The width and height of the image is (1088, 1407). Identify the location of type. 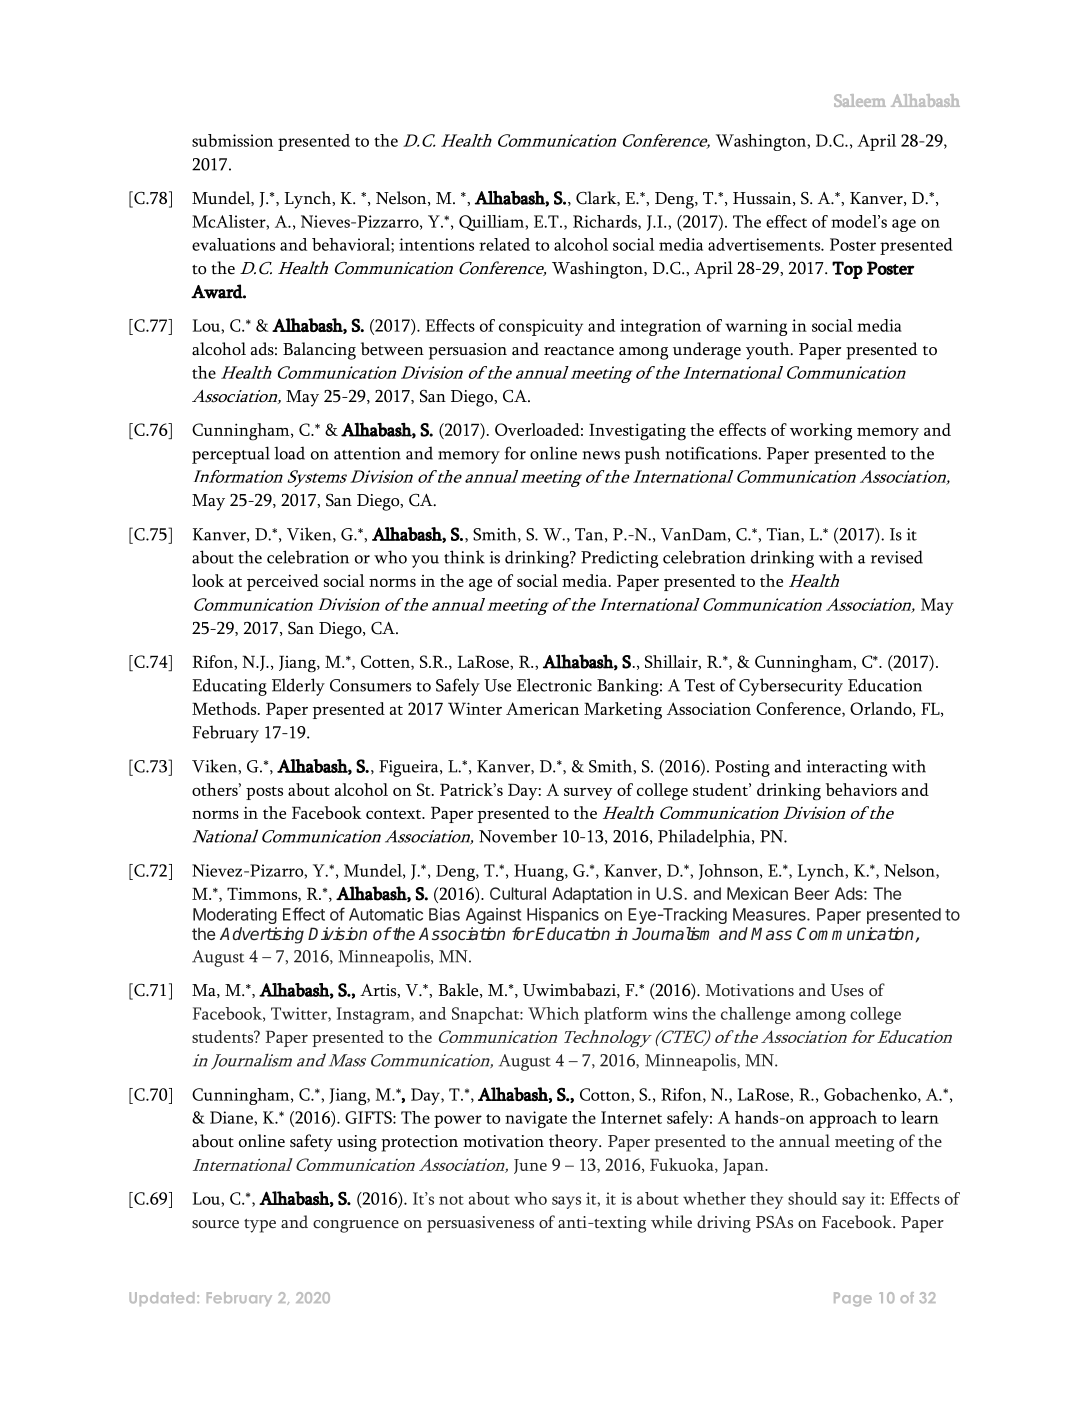
(260, 1226).
